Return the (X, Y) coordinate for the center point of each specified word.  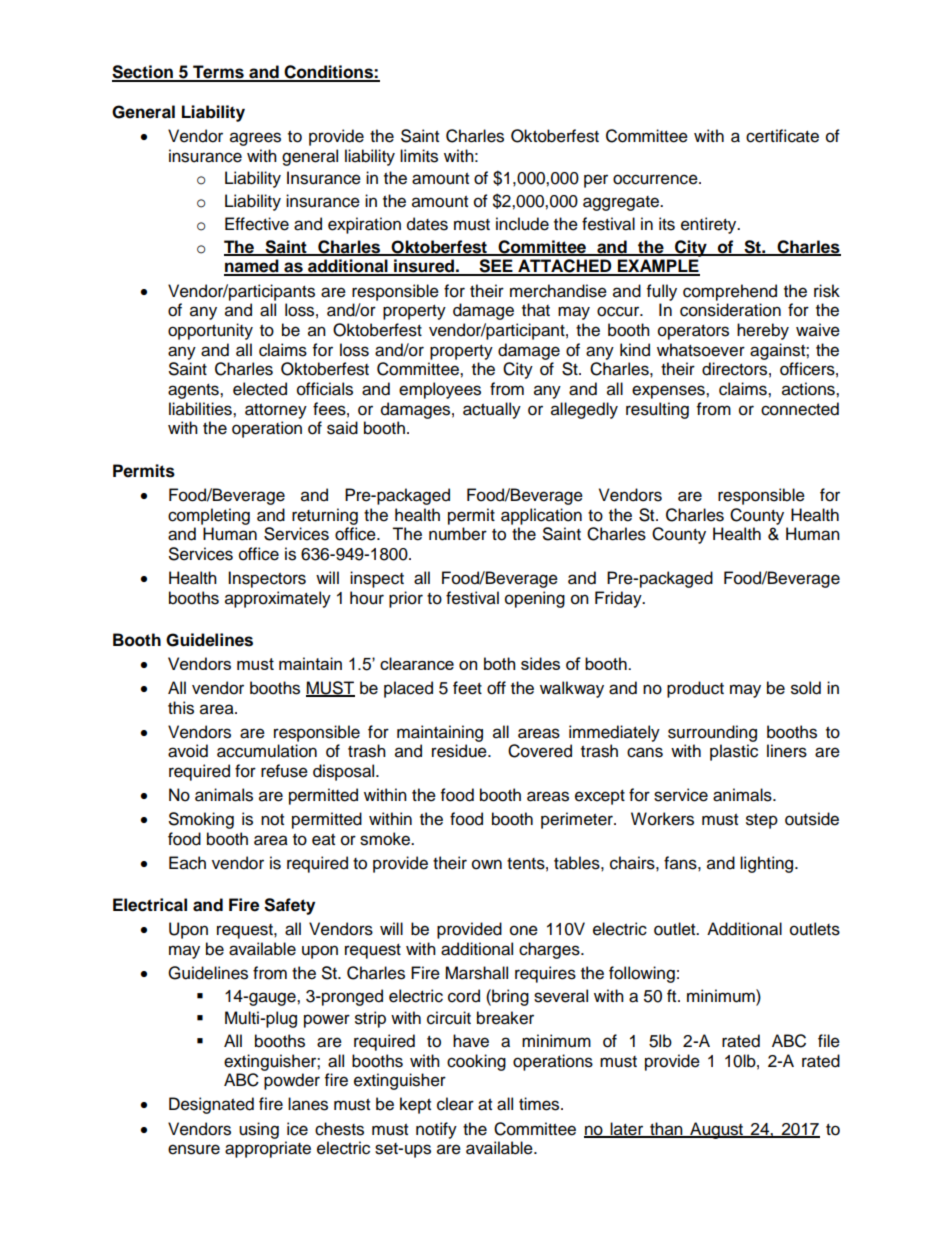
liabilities (201, 409)
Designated (211, 1105)
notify (436, 1130)
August (717, 1130)
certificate (782, 136)
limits (419, 156)
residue (460, 751)
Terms (218, 73)
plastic (734, 752)
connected (800, 409)
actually (492, 410)
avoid (188, 751)
